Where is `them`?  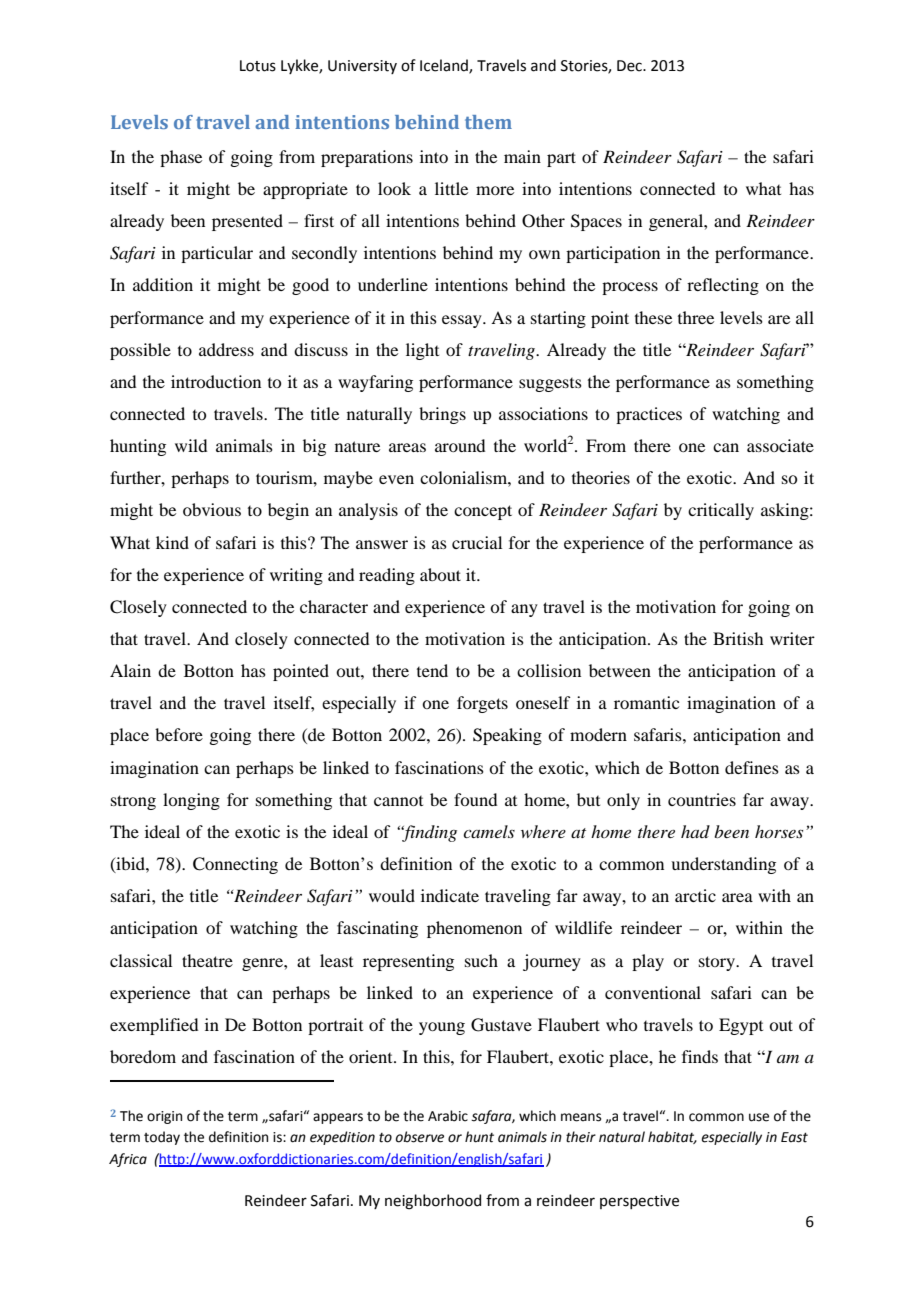
them is located at coordinates (488, 122).
